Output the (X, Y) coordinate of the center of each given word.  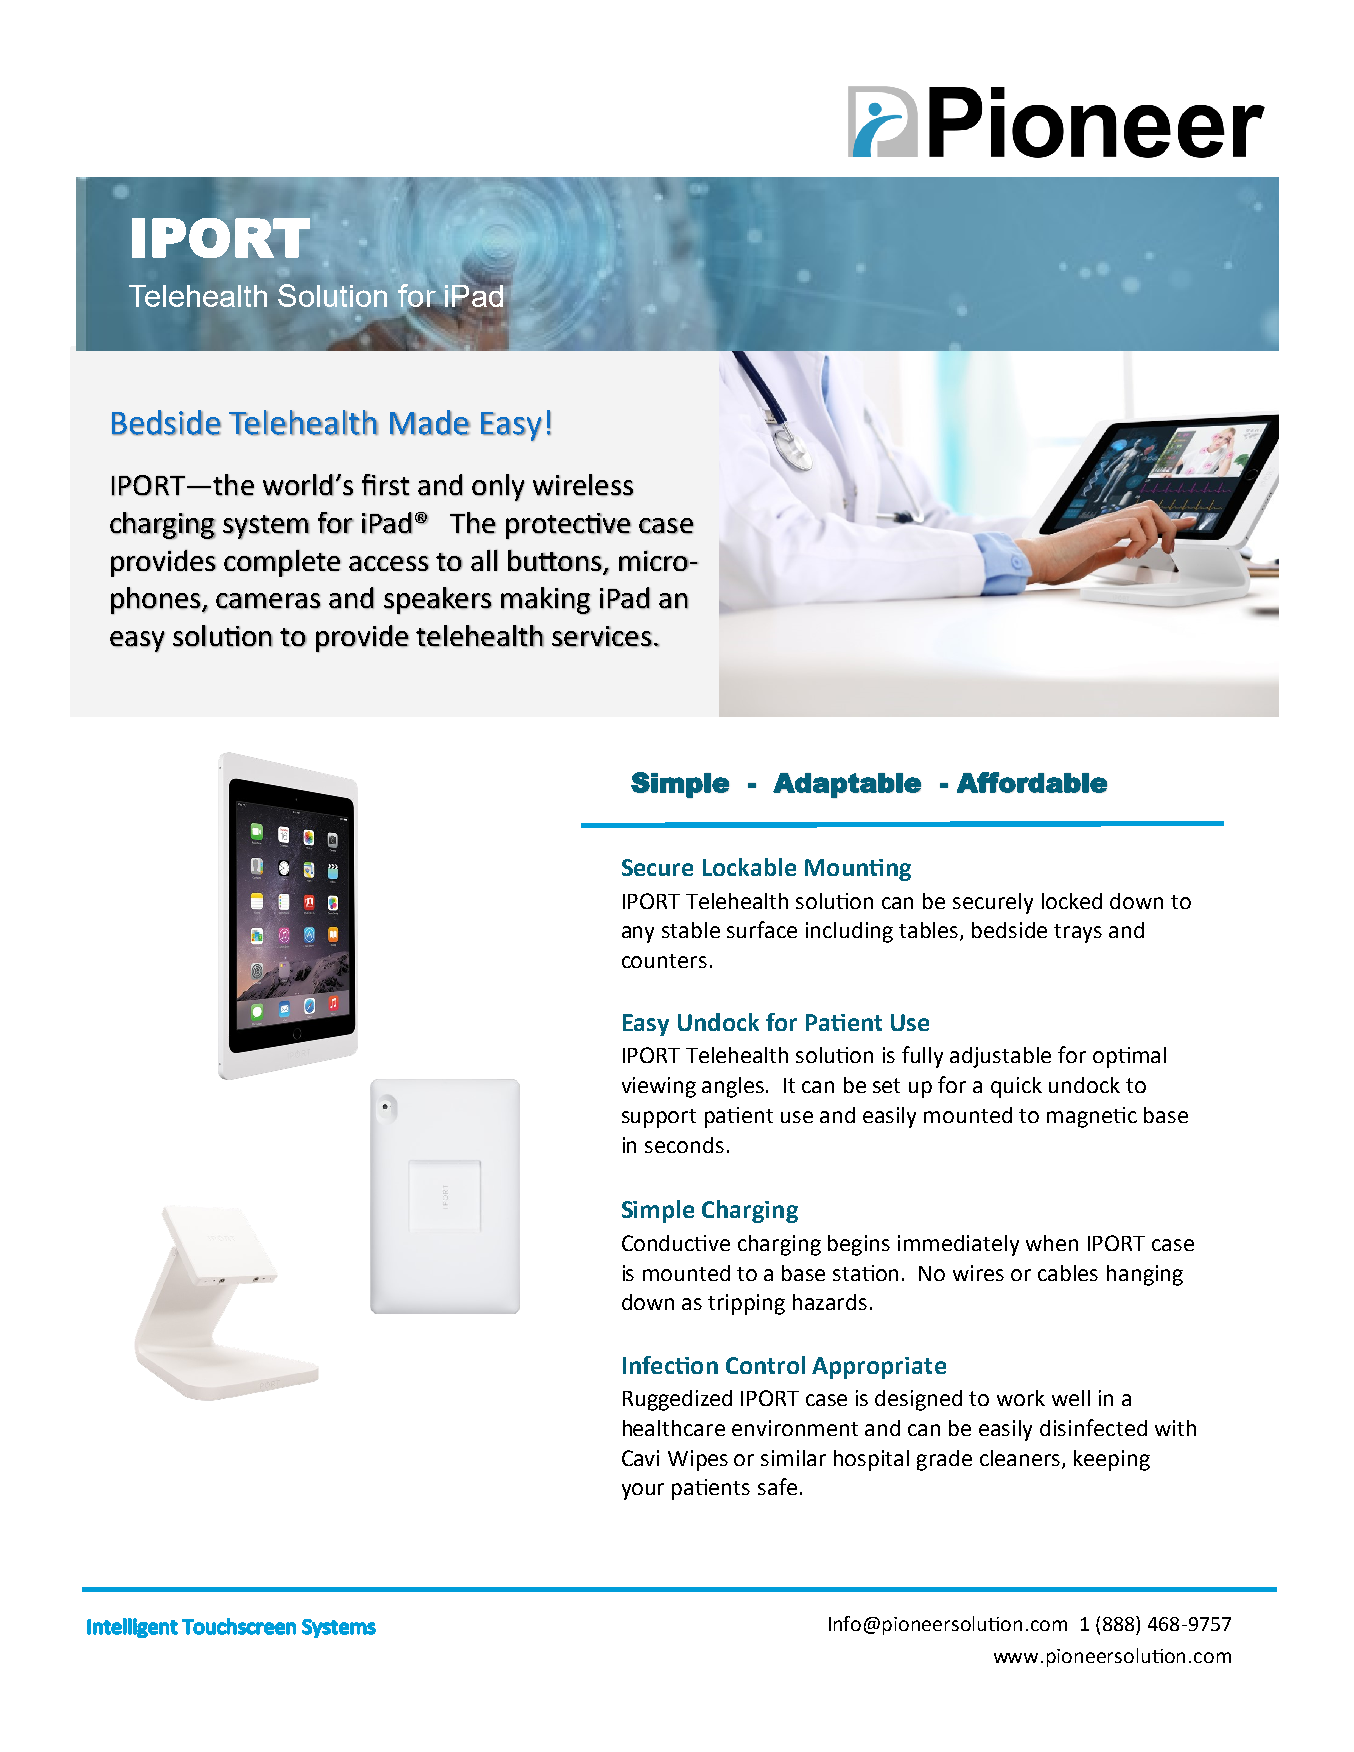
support (659, 1118)
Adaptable (847, 785)
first (385, 485)
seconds (684, 1145)
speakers (438, 600)
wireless (583, 485)
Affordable (1032, 782)
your (643, 1491)
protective (568, 526)
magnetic (1092, 1117)
